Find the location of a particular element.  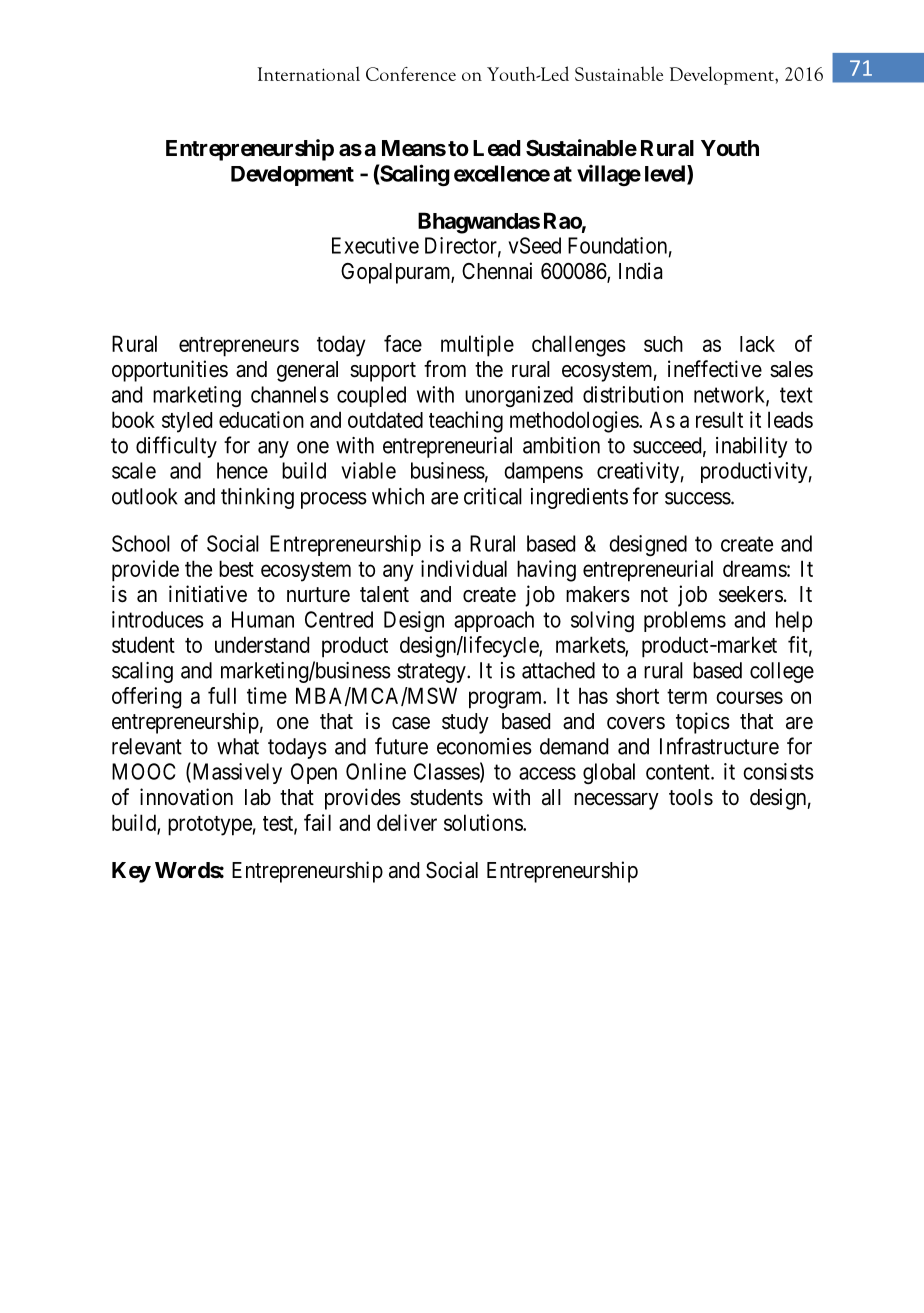

prototype is located at coordinates (210, 826).
